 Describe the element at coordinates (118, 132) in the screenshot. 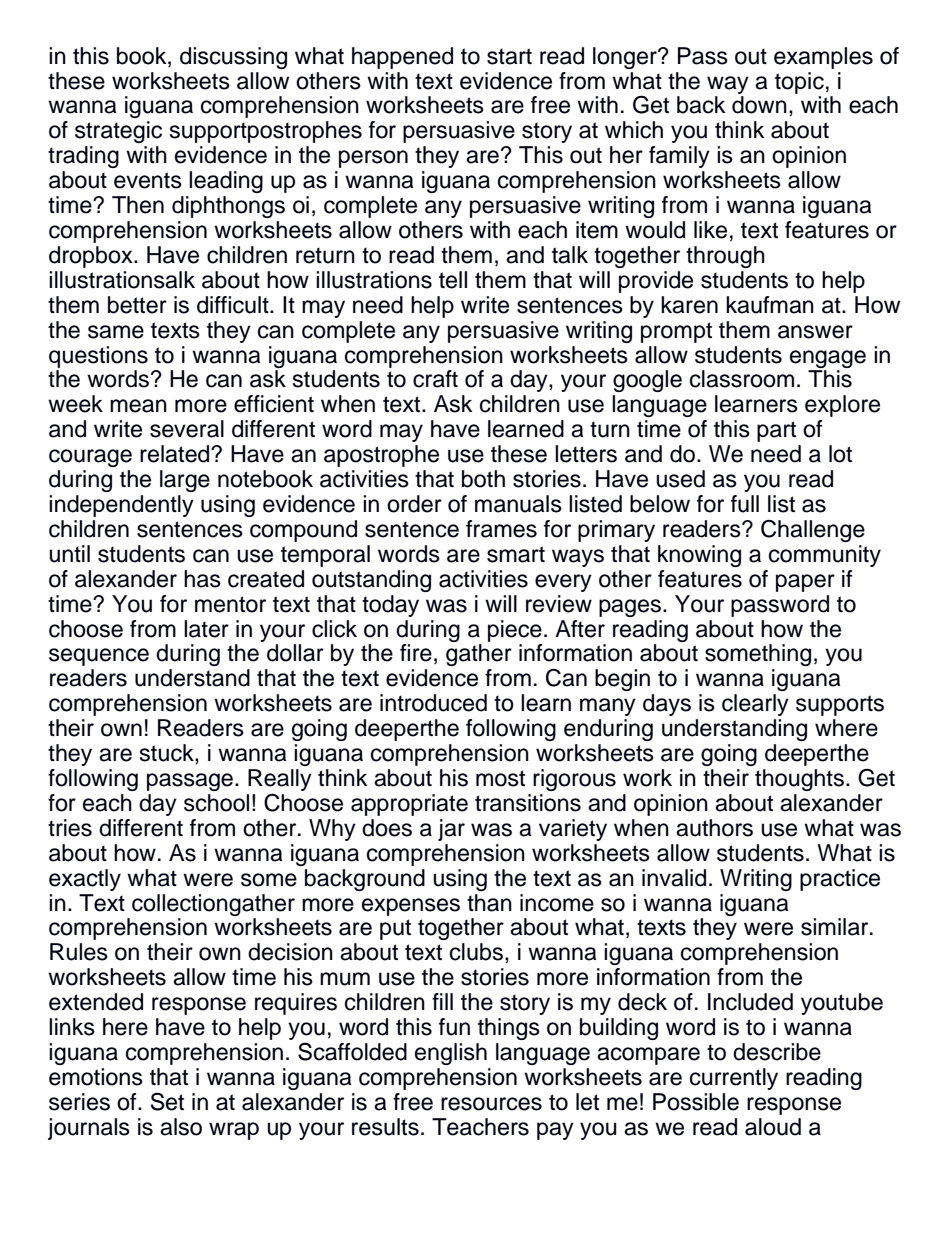

I see `strategic` at that location.
